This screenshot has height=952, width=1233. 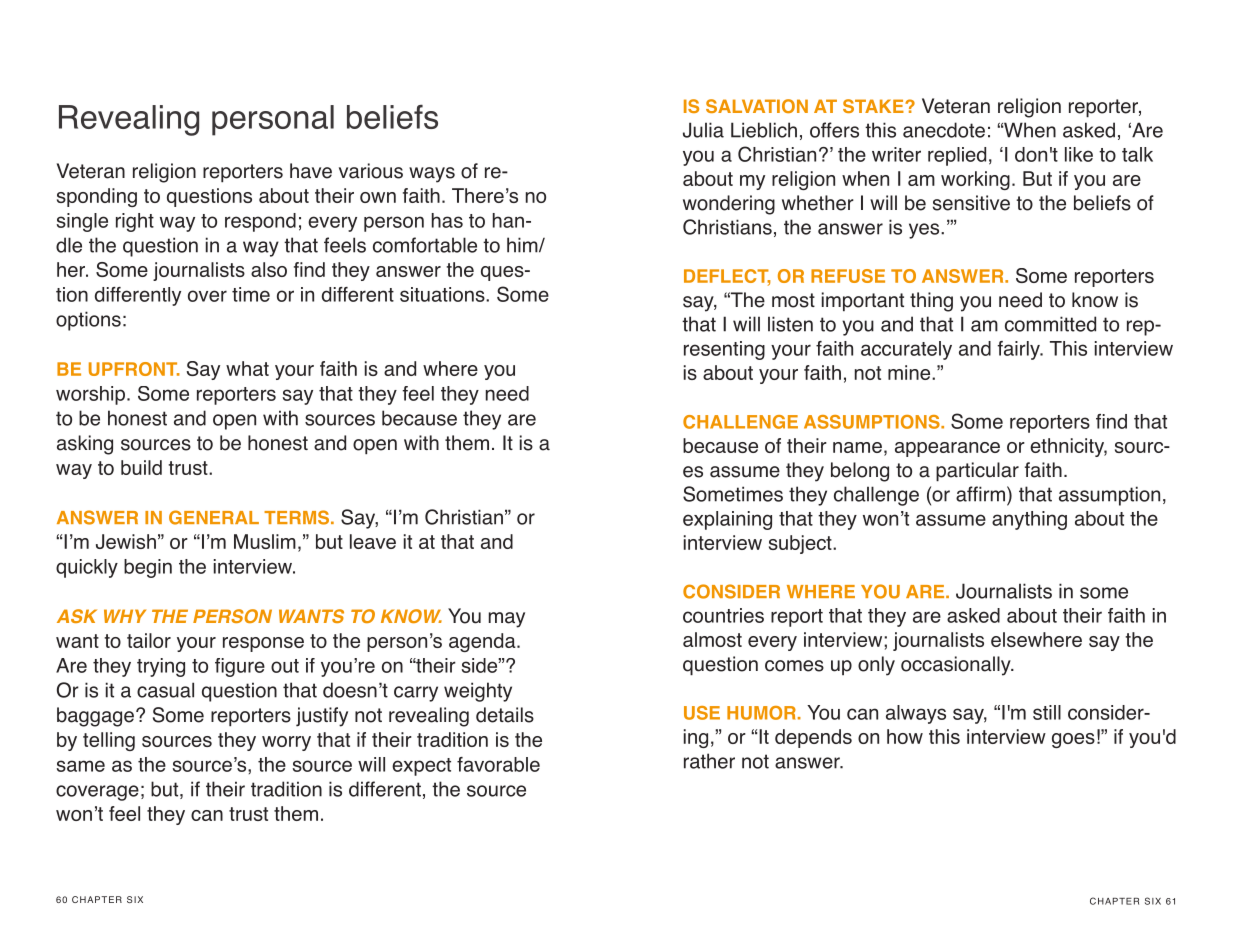 I want to click on worry, so click(x=286, y=743).
